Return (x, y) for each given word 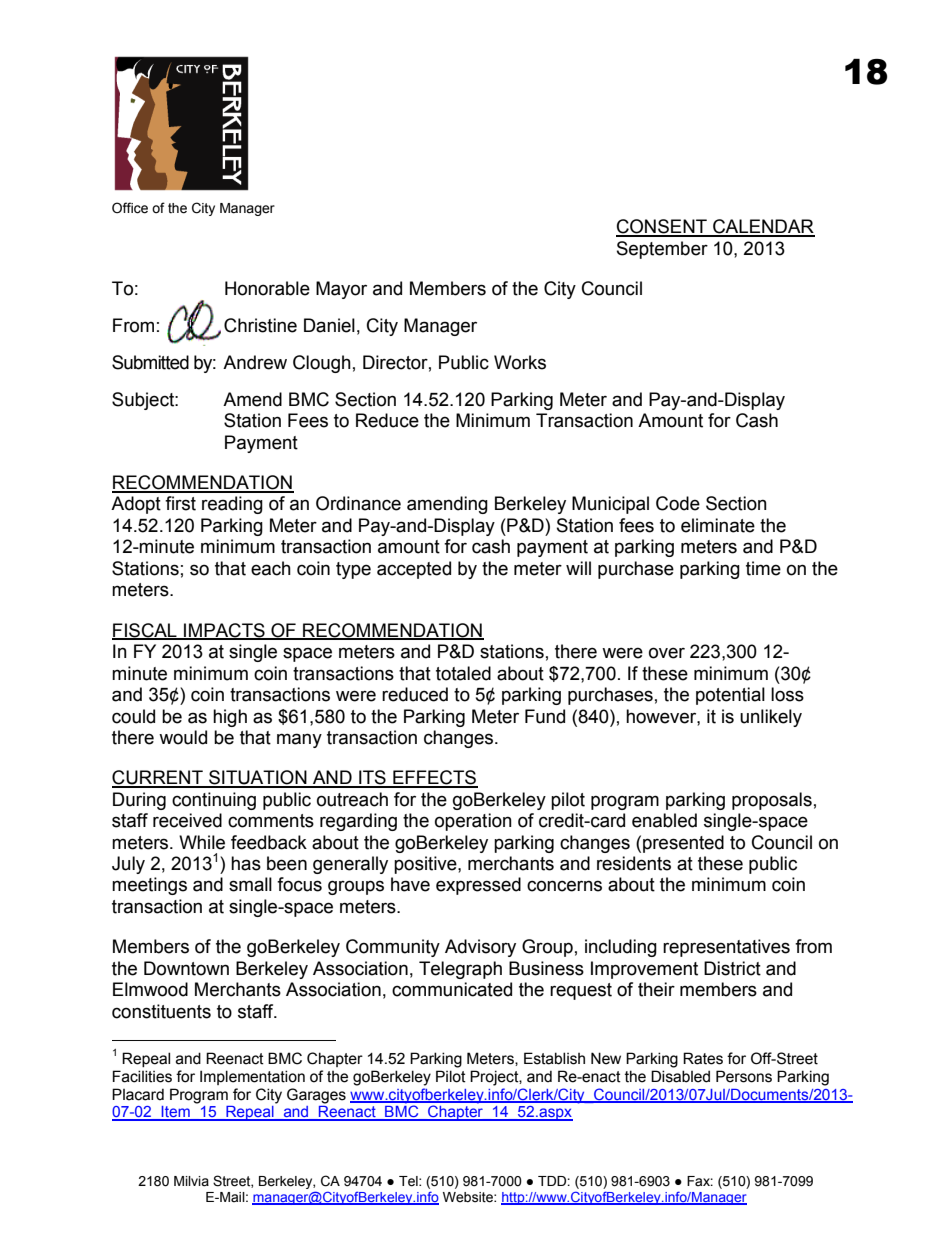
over (667, 653)
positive (426, 865)
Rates (703, 1058)
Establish (554, 1058)
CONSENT (662, 227)
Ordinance (358, 503)
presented (683, 844)
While (202, 842)
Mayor (341, 290)
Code (678, 503)
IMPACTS (224, 631)
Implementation (252, 1077)
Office (130, 208)
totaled (463, 673)
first (180, 503)
